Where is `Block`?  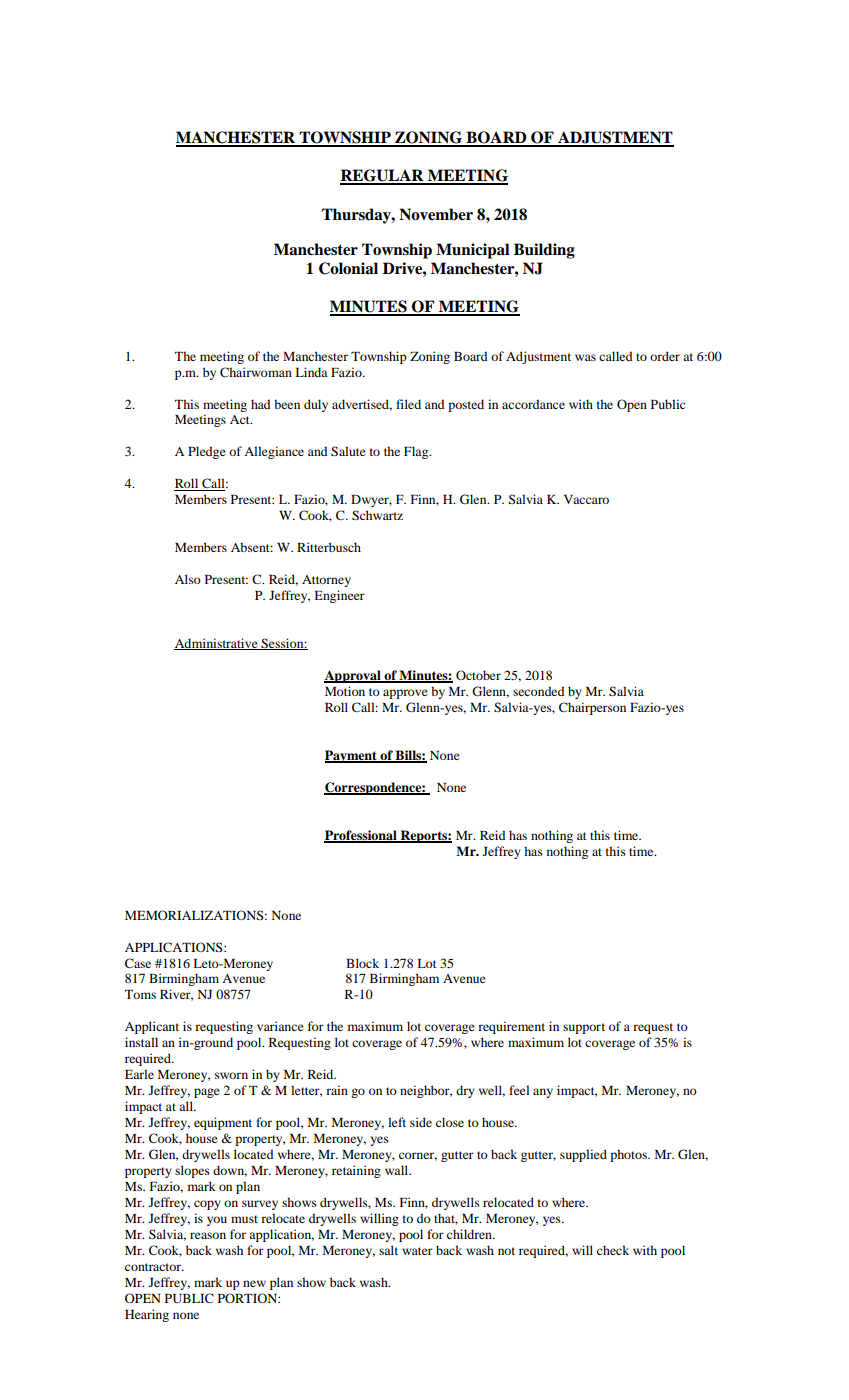 Block is located at coordinates (362, 963).
